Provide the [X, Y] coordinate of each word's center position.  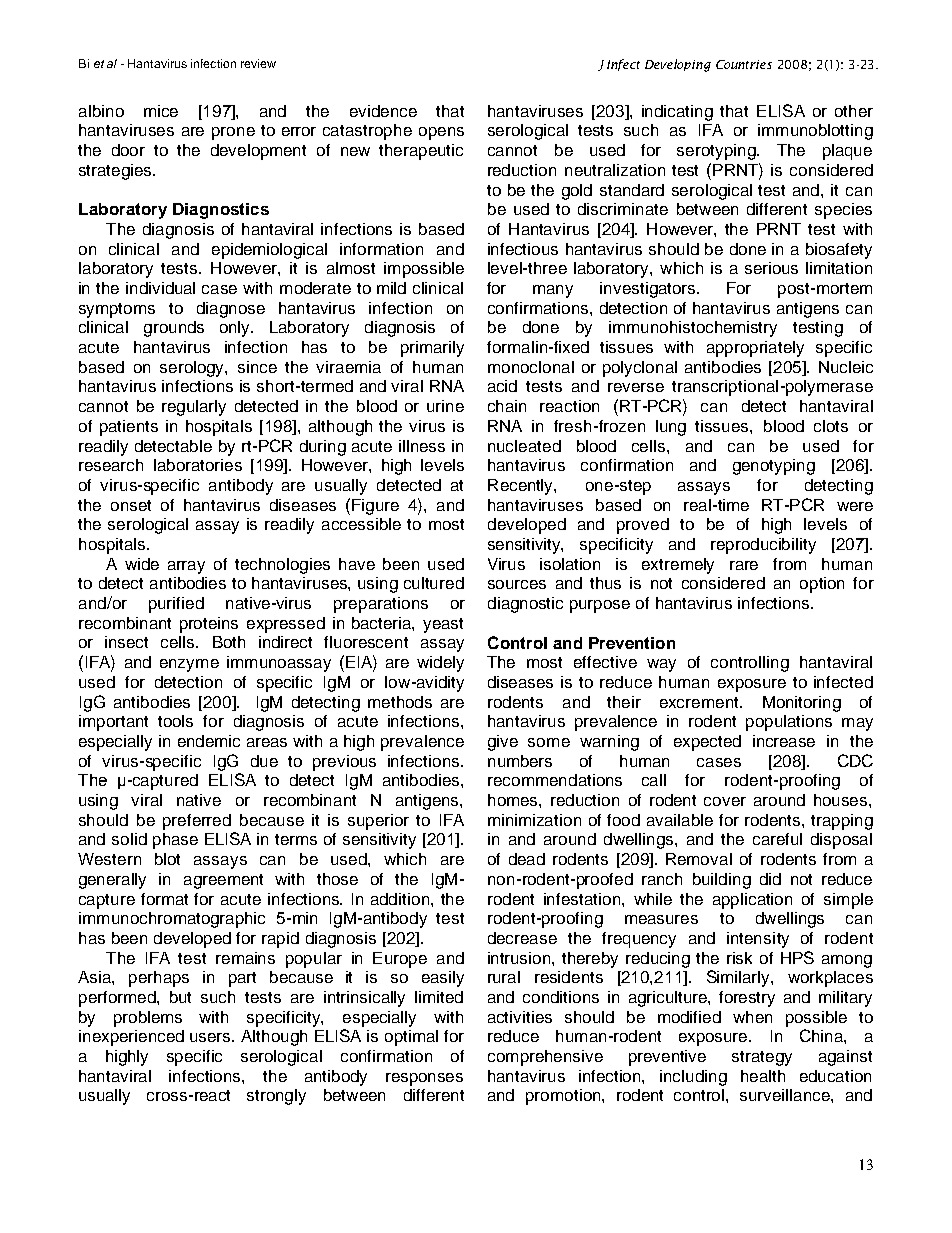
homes [514, 800]
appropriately [755, 349]
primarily [432, 349]
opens [441, 133]
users [212, 1037]
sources [517, 584]
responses [424, 1079]
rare [744, 565]
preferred [197, 822]
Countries [744, 64]
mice [161, 111]
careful [777, 839]
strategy [762, 1058]
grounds [174, 329]
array [186, 567]
